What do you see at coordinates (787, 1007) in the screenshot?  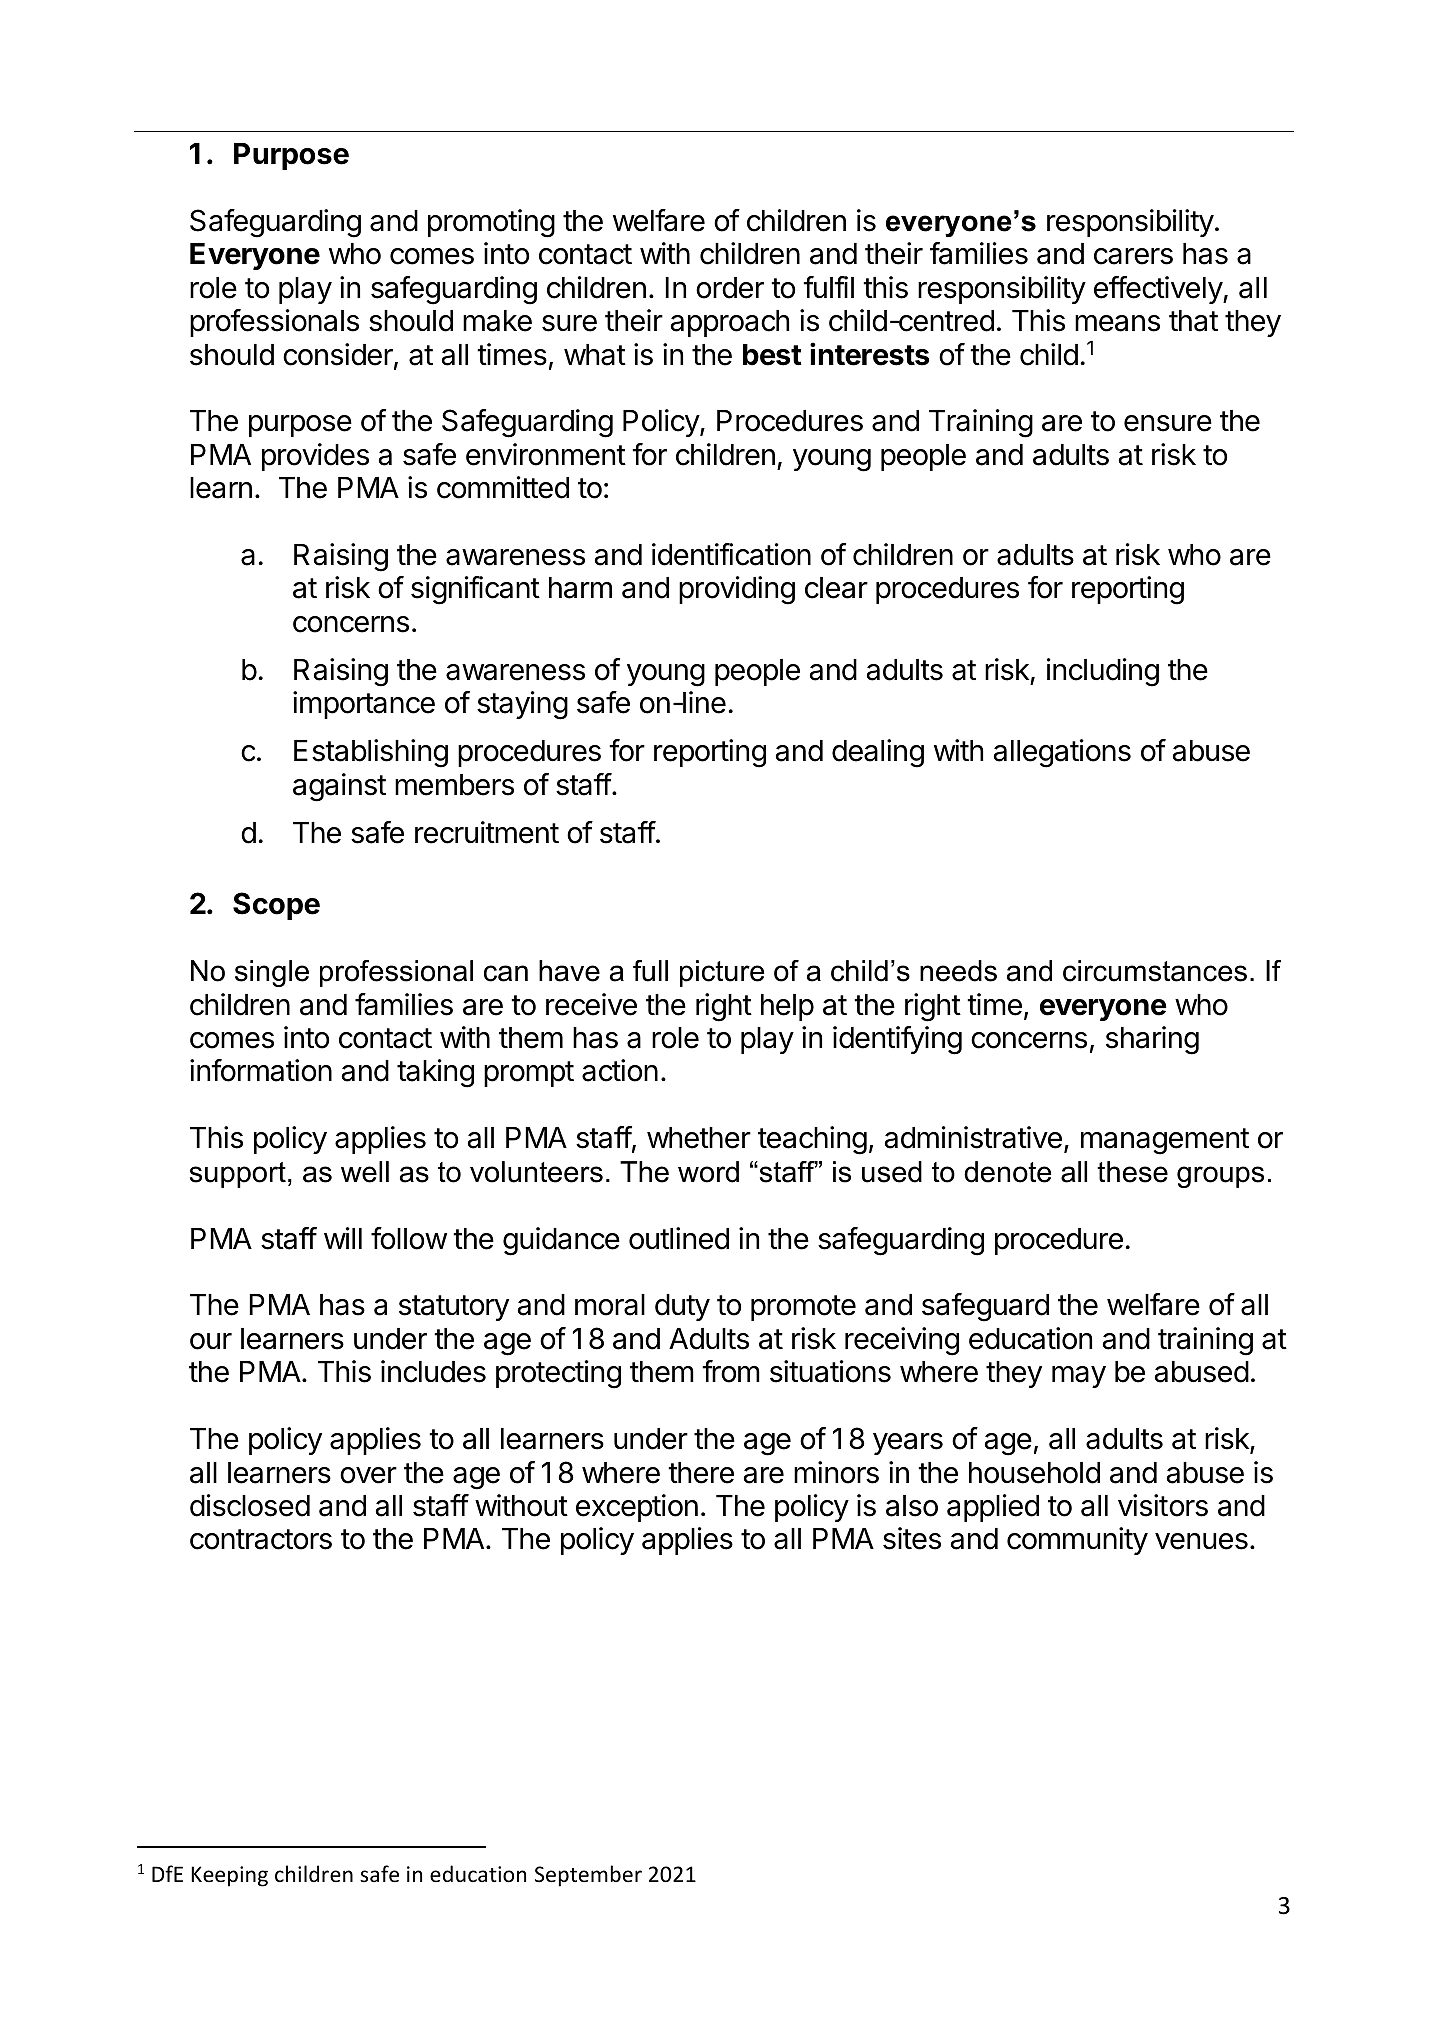 I see `help` at bounding box center [787, 1007].
